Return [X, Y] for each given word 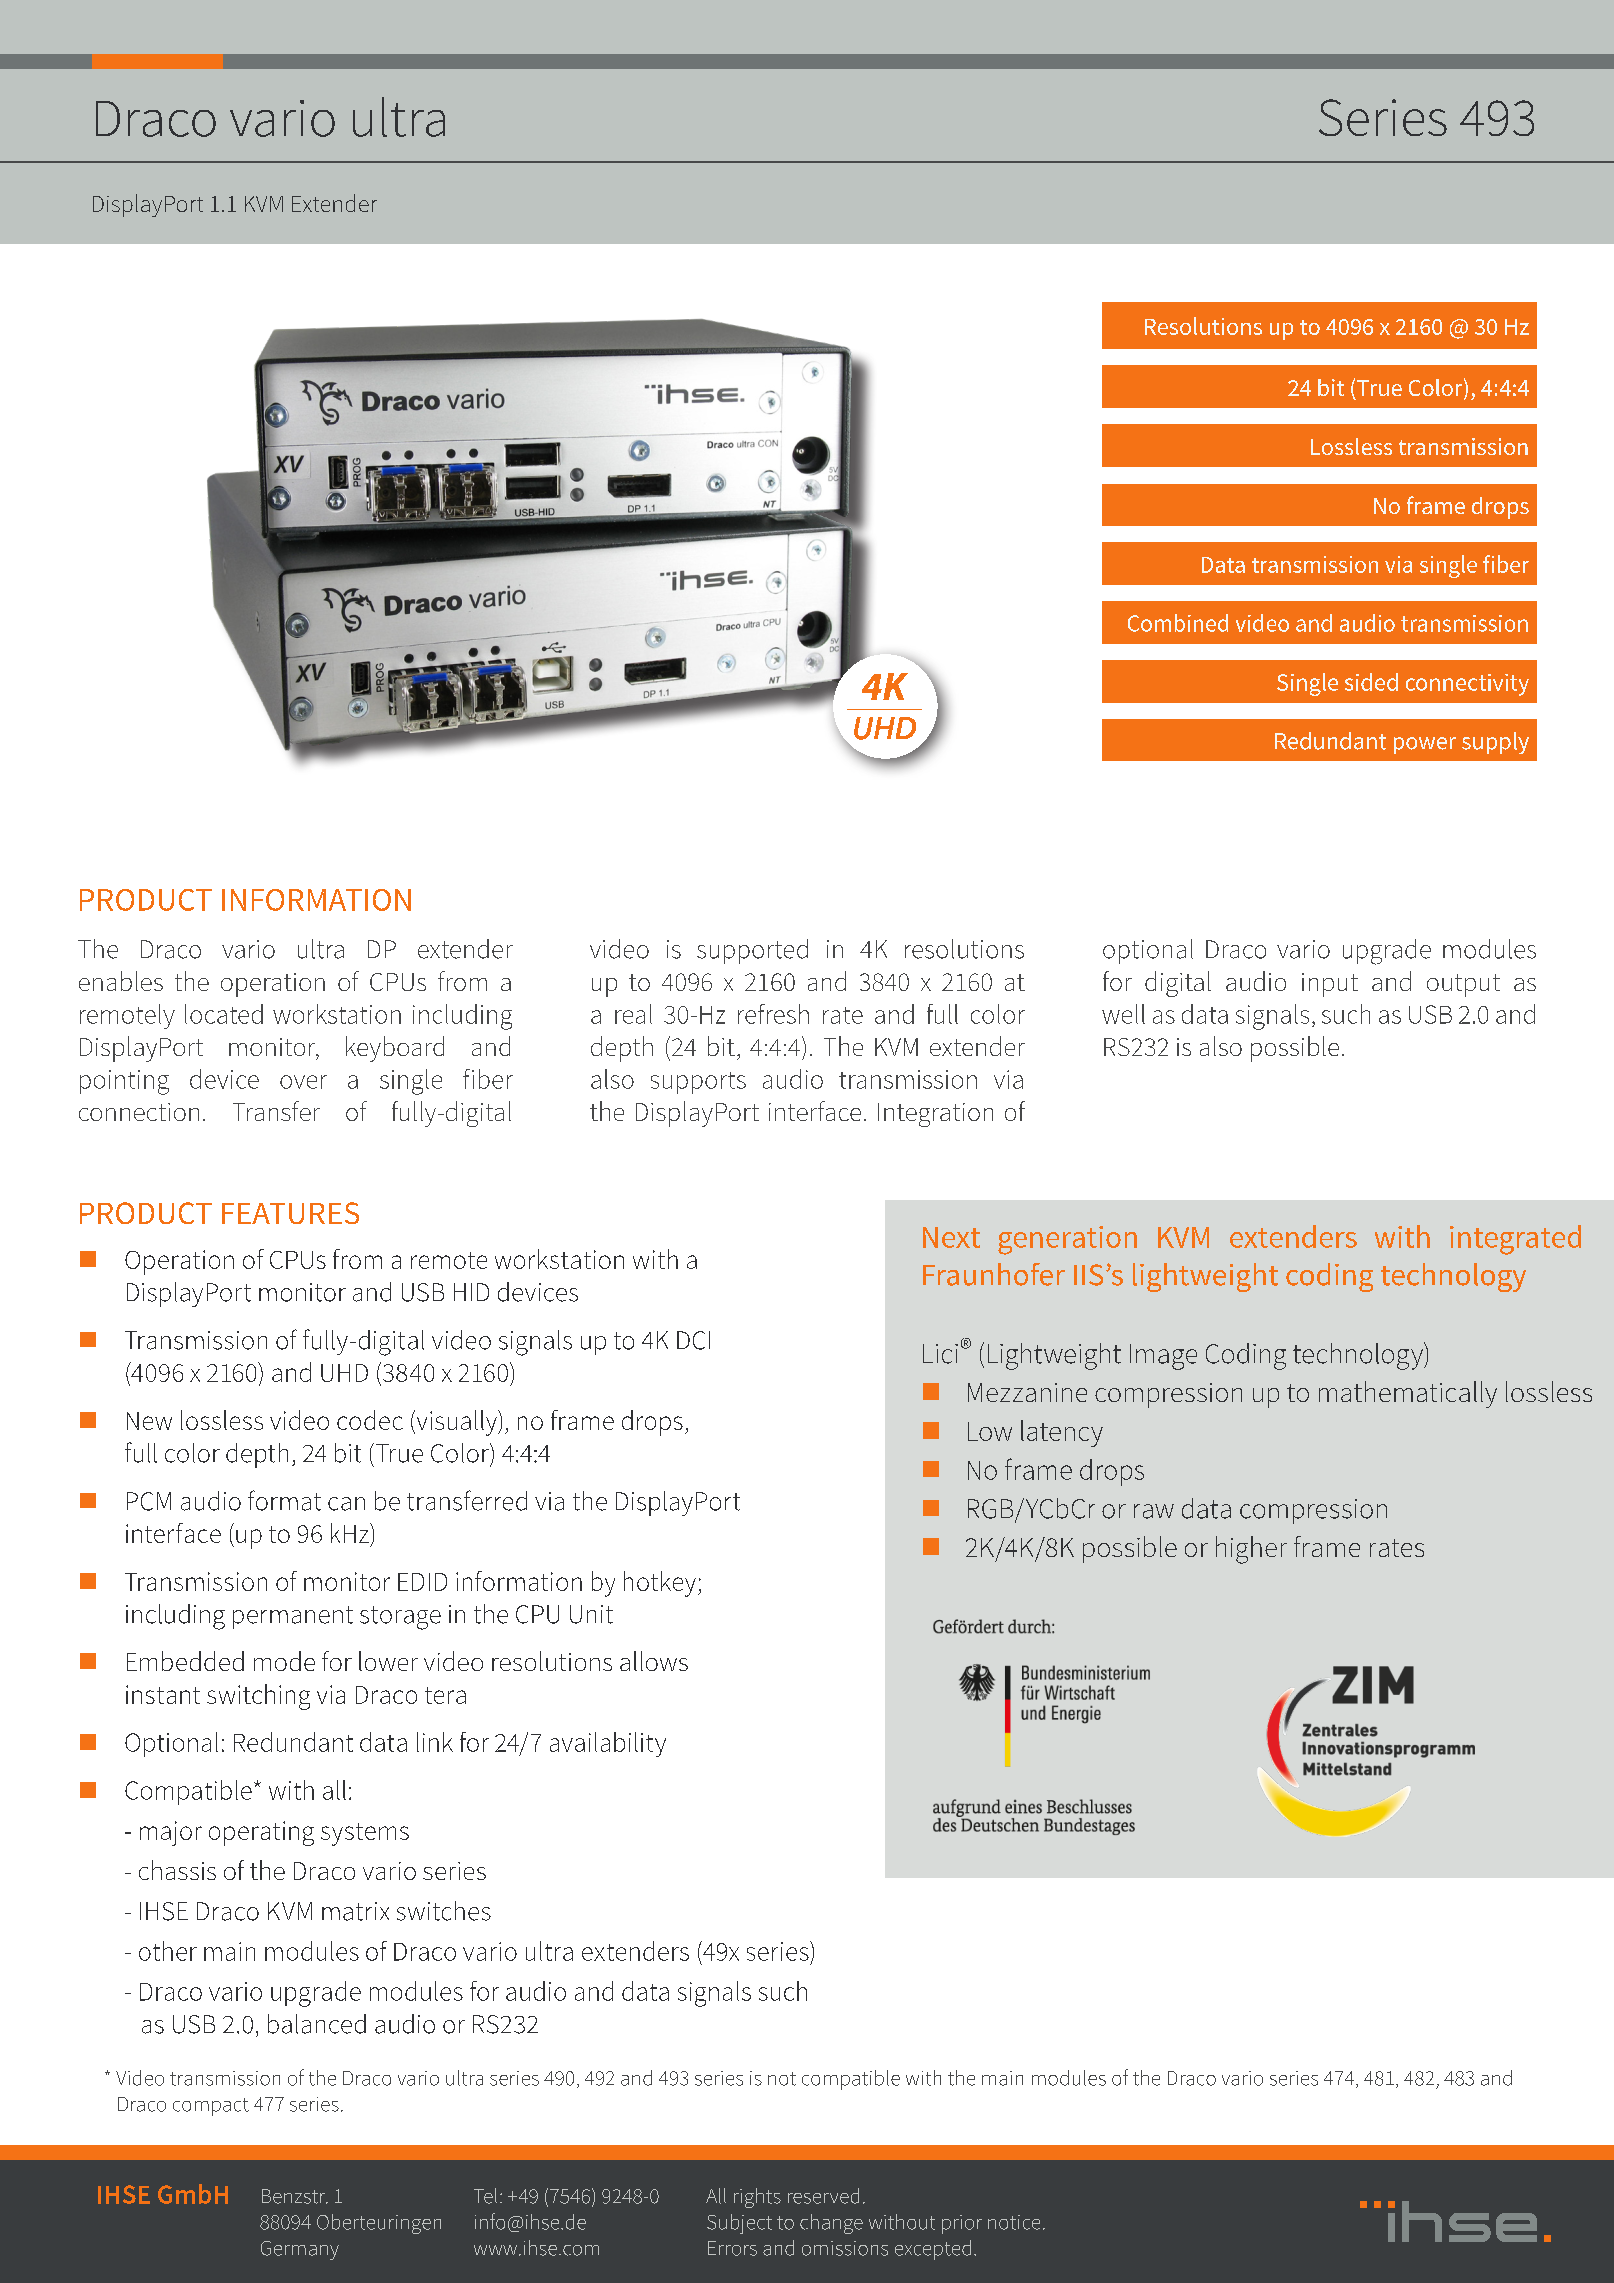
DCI [693, 1340]
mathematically [1408, 1394]
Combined [1178, 623]
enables [121, 981]
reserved [823, 2196]
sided [1371, 682]
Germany [300, 2250]
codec [370, 1420]
